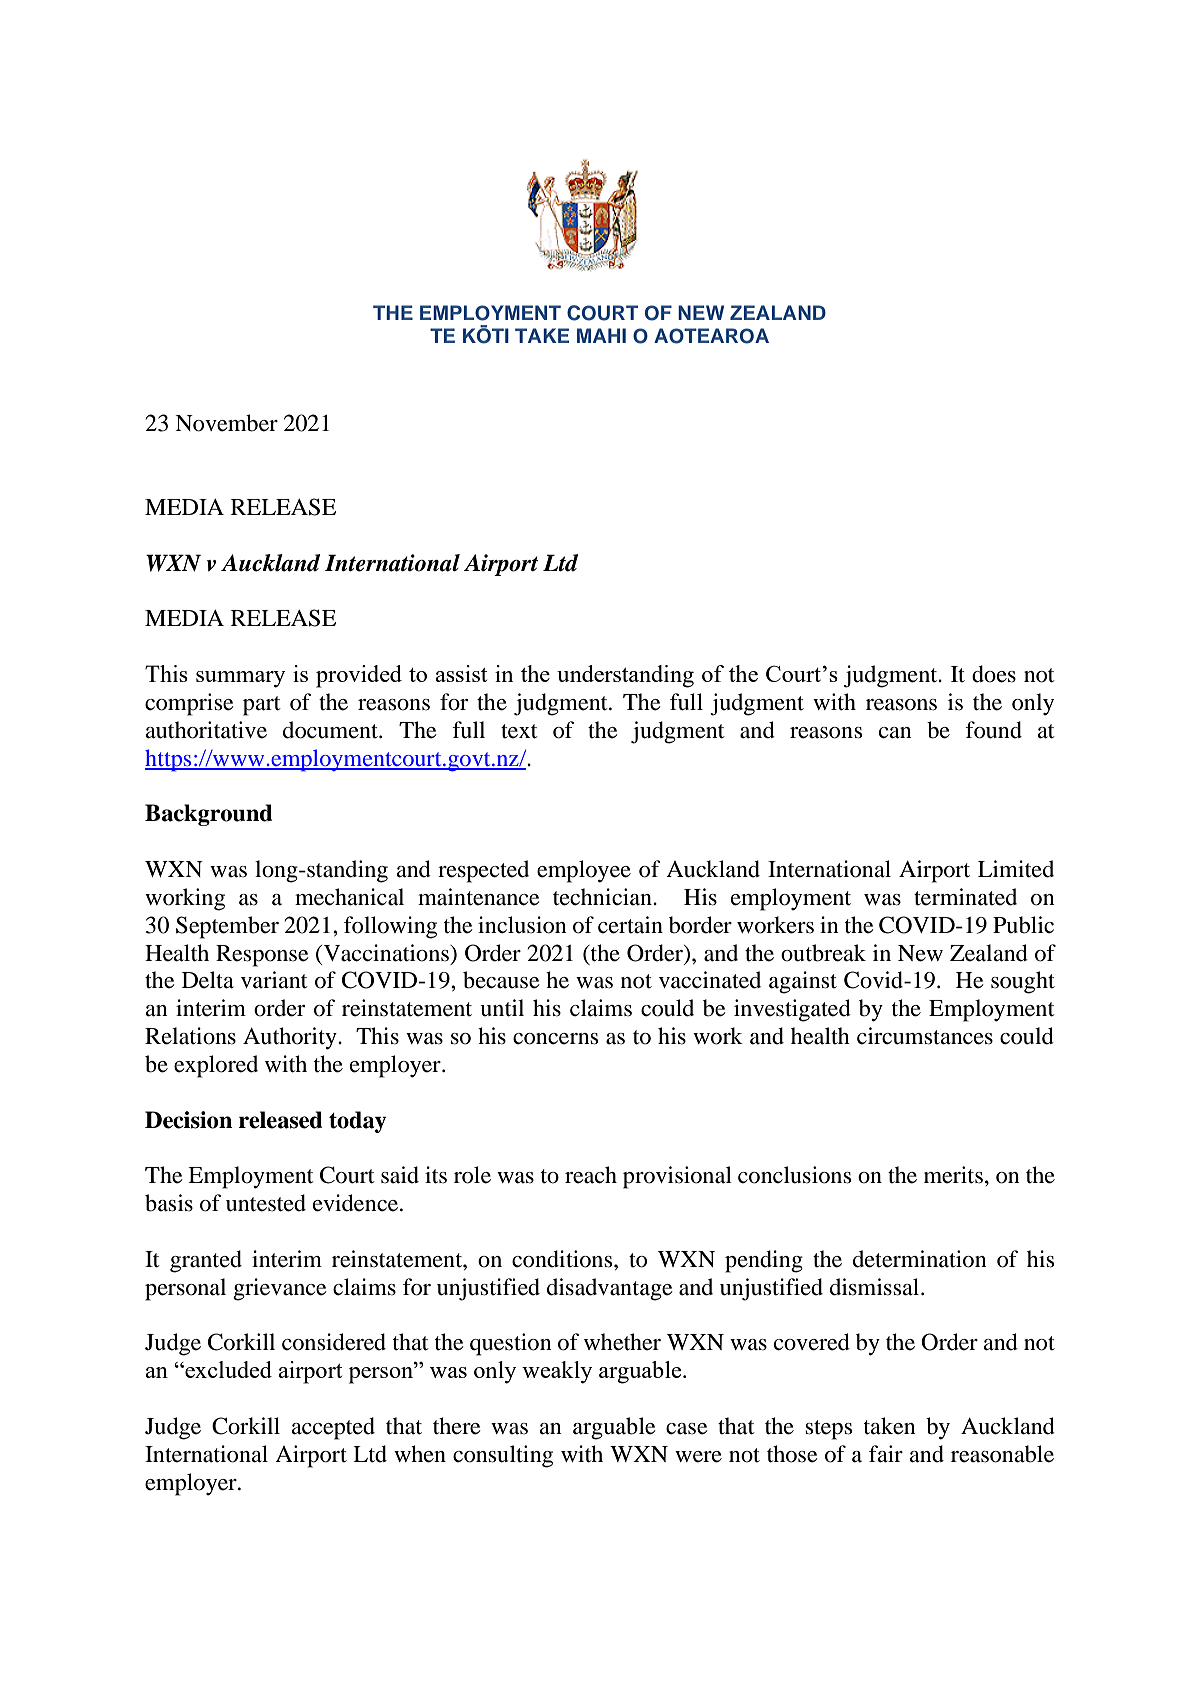 This screenshot has height=1698, width=1200. I want to click on AOTEAROA, so click(711, 336).
